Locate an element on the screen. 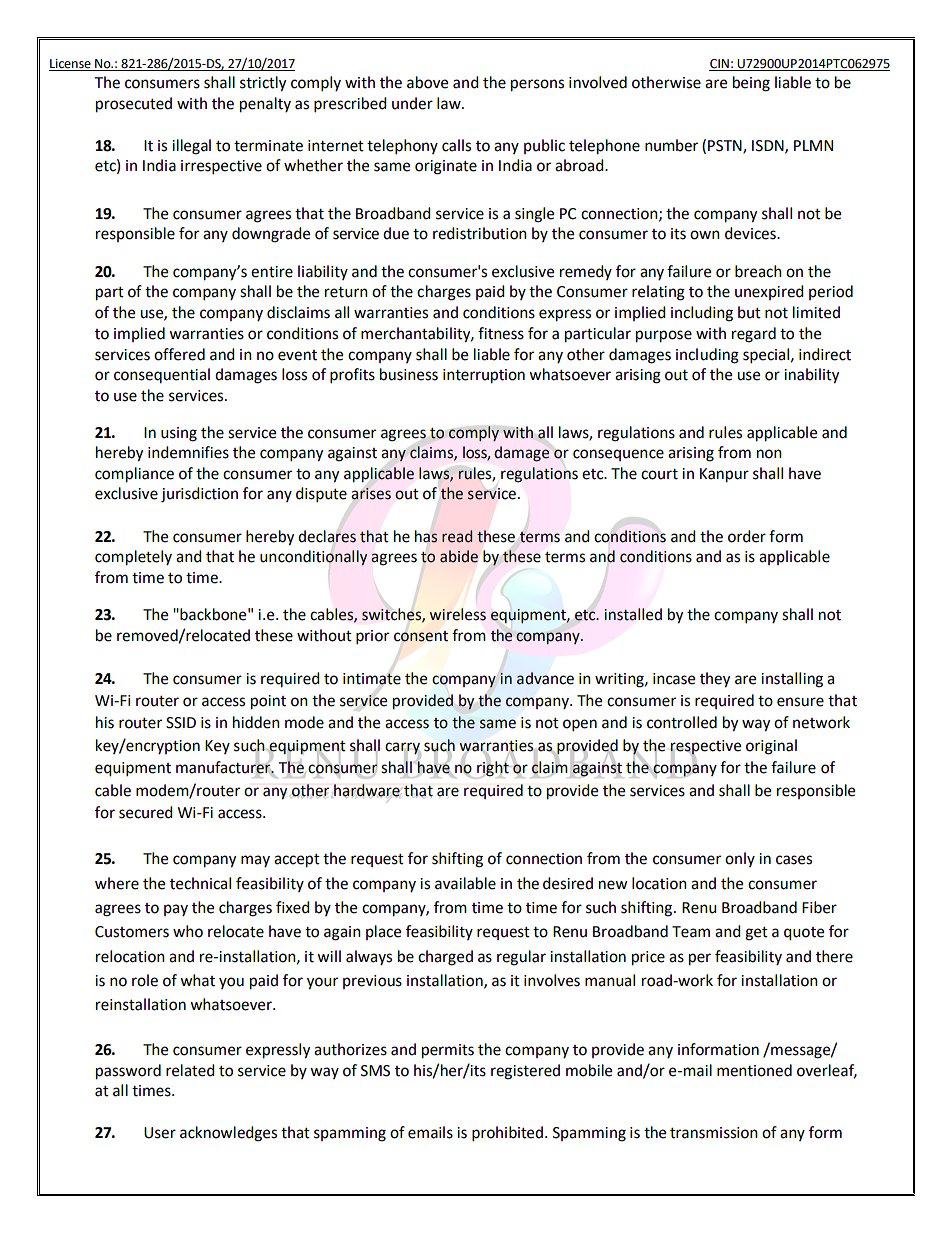 This screenshot has height=1233, width=952. wireless is located at coordinates (457, 614).
